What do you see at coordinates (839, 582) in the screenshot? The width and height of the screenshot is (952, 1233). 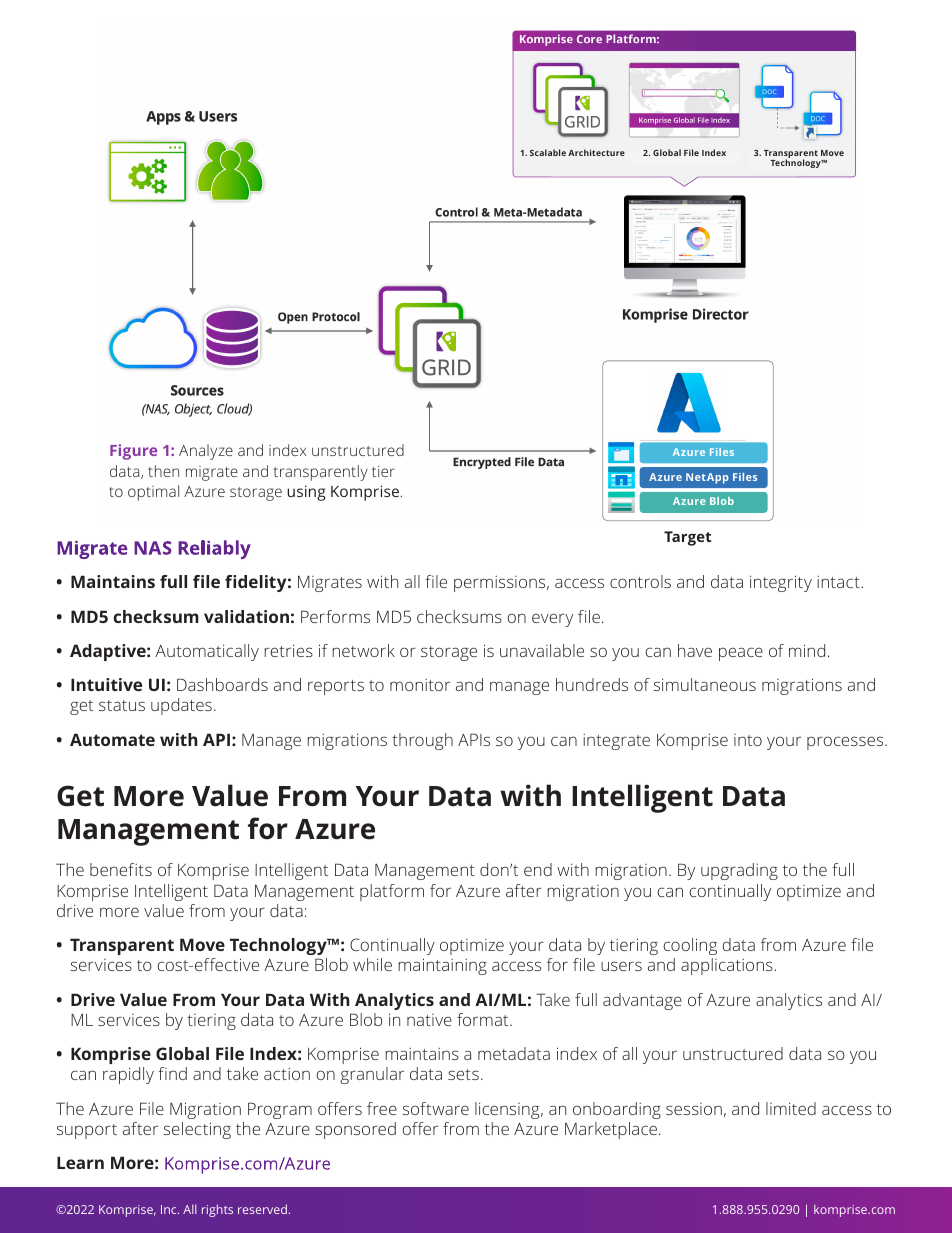 I see `intact` at bounding box center [839, 582].
